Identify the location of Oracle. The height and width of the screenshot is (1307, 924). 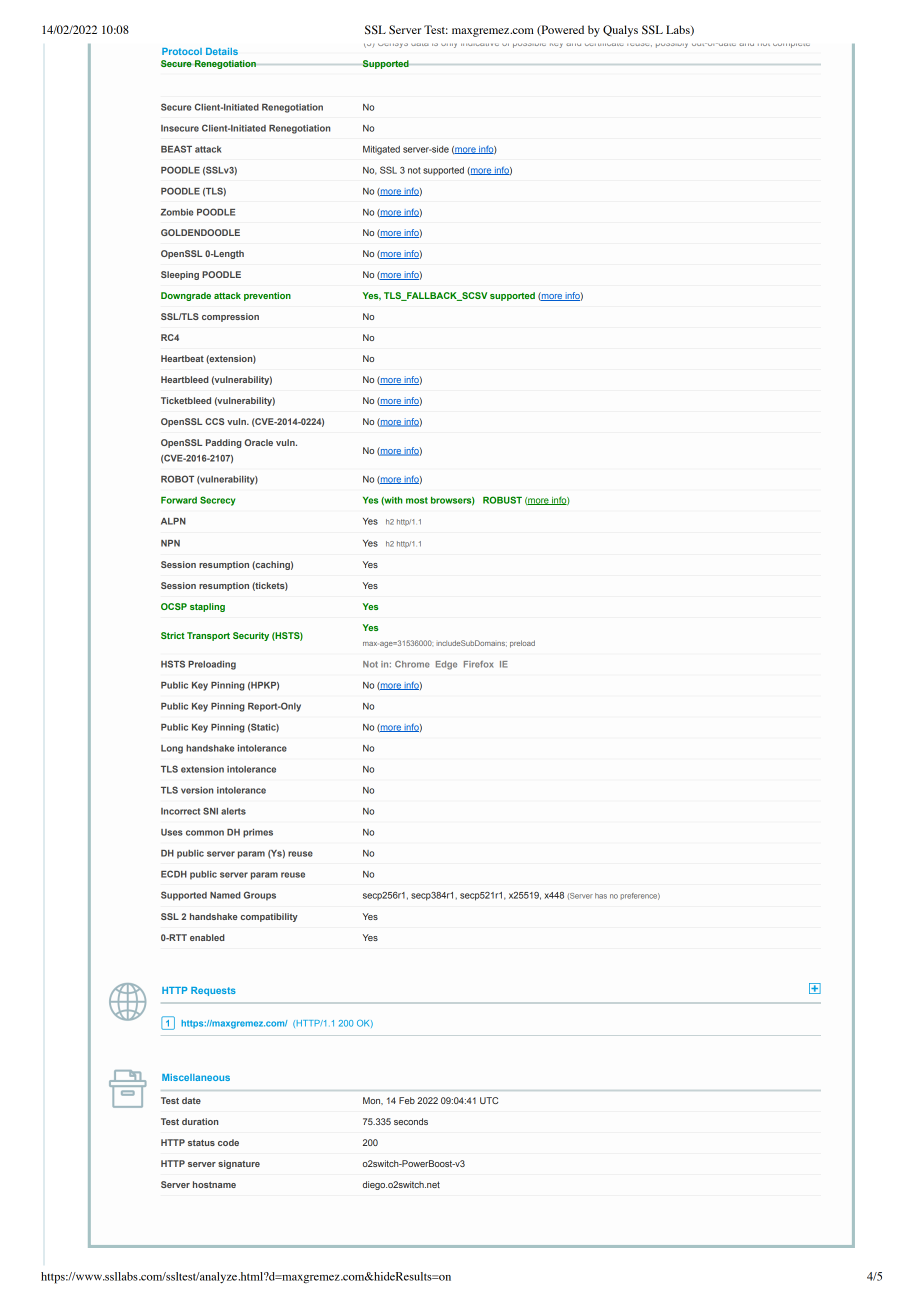
(258, 442).
